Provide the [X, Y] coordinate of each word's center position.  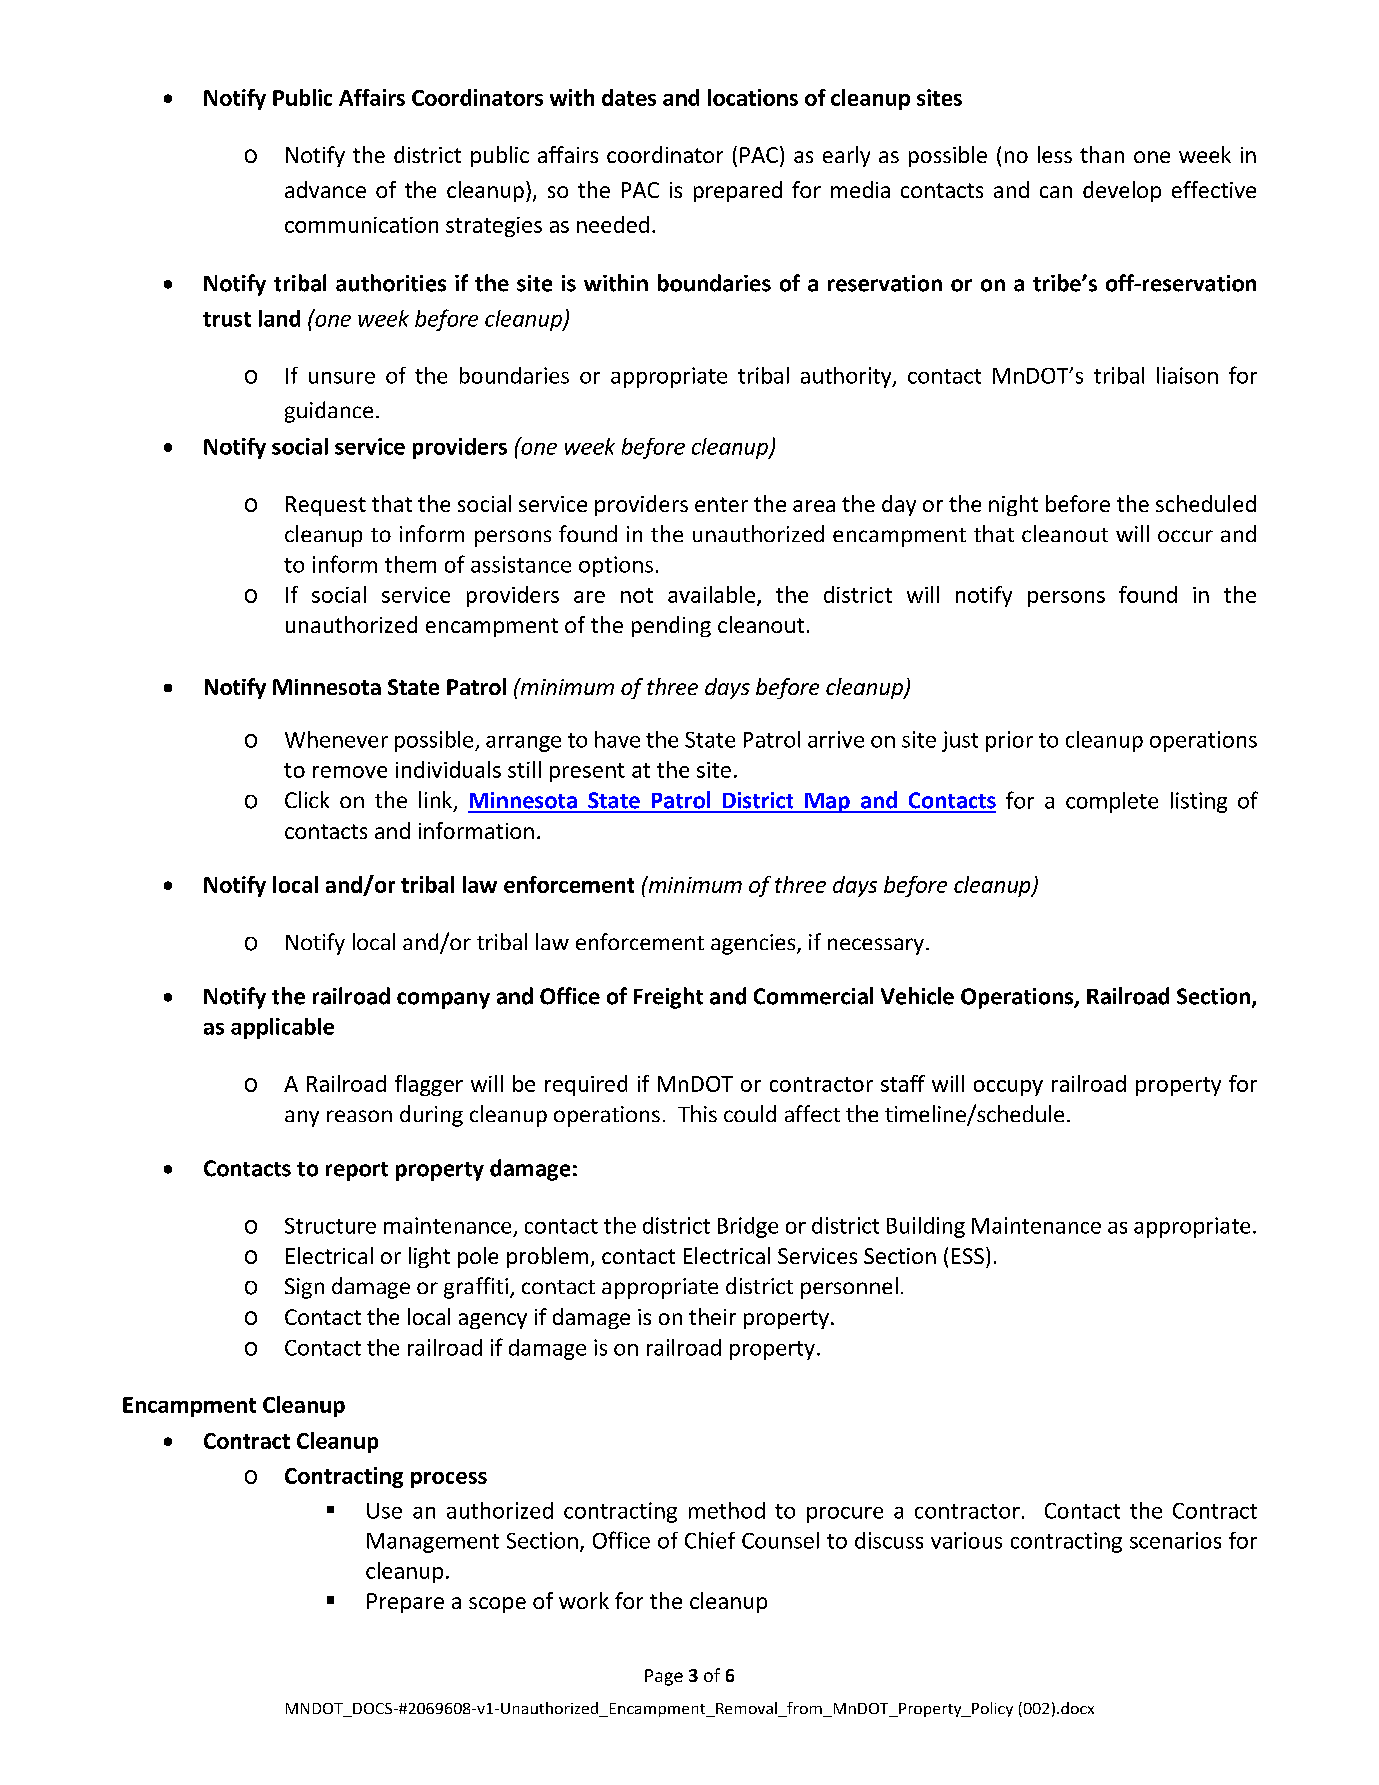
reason [359, 1116]
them [410, 564]
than [1102, 154]
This [697, 1113]
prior [1009, 741]
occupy [1008, 1088]
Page [664, 1677]
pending [671, 626]
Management [433, 1543]
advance [325, 189]
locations [753, 97]
